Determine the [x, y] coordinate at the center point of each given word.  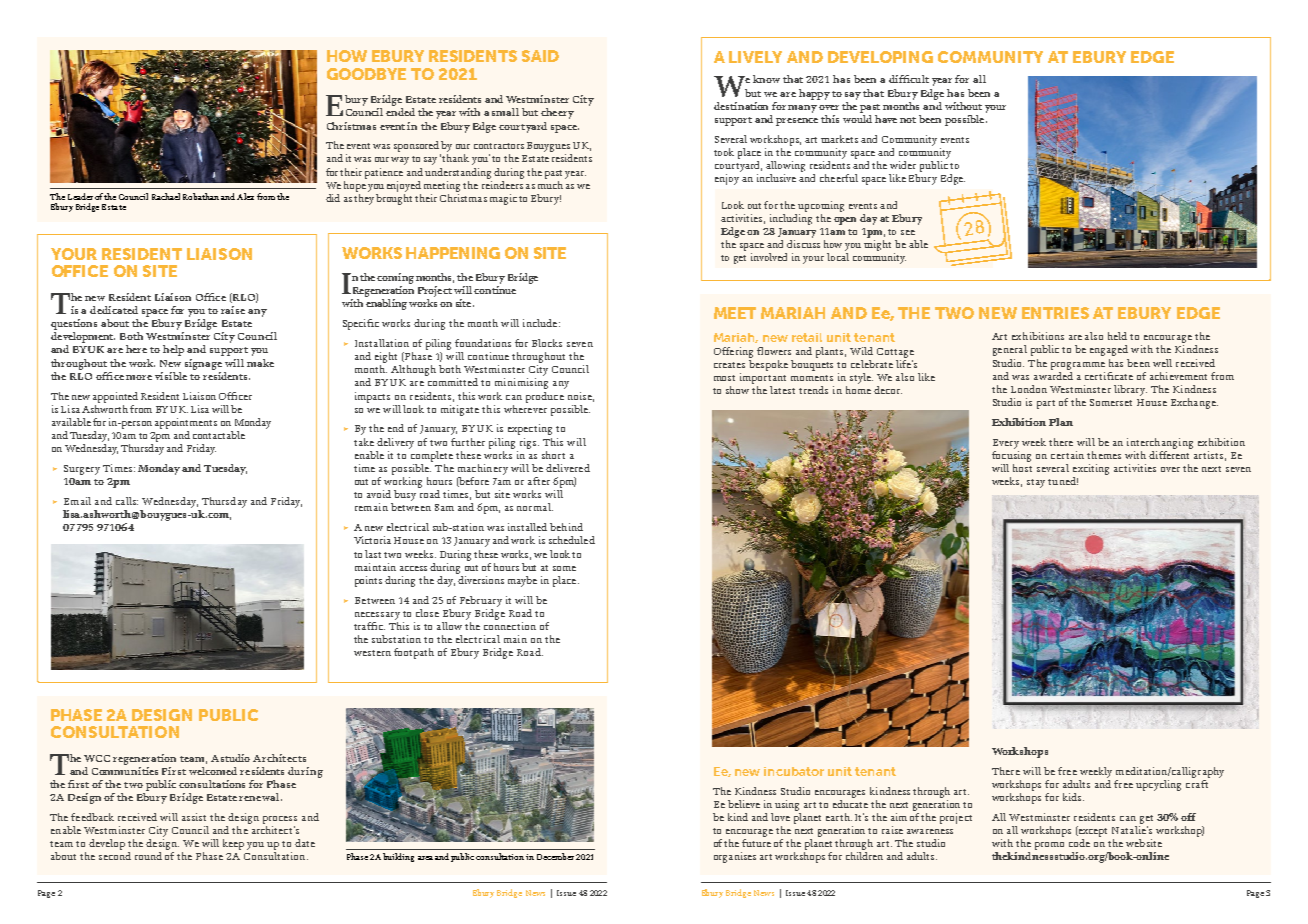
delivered [568, 468]
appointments [186, 423]
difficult [909, 79]
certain [1067, 455]
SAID [540, 56]
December [555, 856]
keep [233, 844]
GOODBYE [366, 74]
